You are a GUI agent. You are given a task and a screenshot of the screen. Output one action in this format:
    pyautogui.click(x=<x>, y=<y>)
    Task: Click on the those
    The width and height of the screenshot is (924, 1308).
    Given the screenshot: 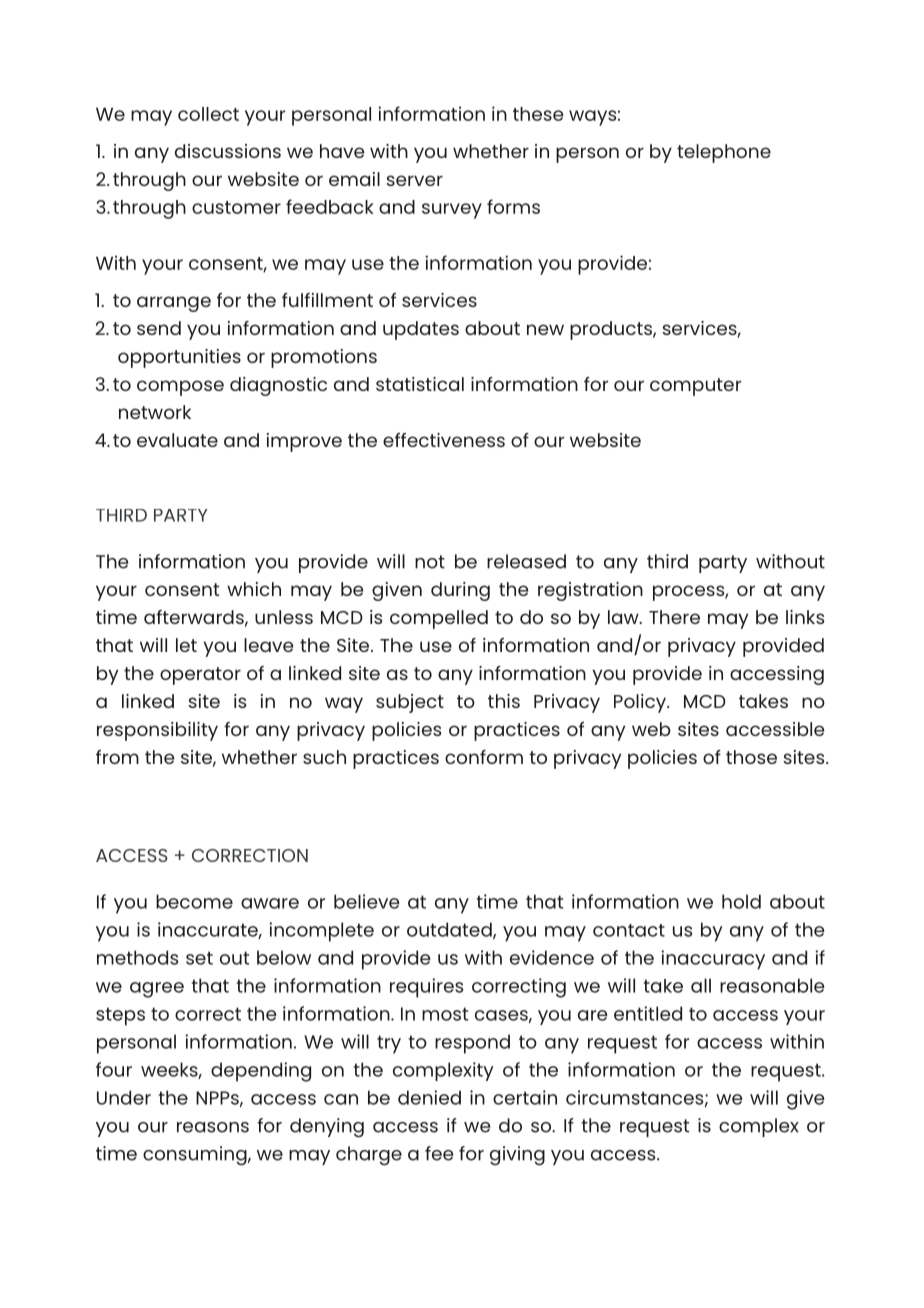 What is the action you would take?
    pyautogui.click(x=751, y=757)
